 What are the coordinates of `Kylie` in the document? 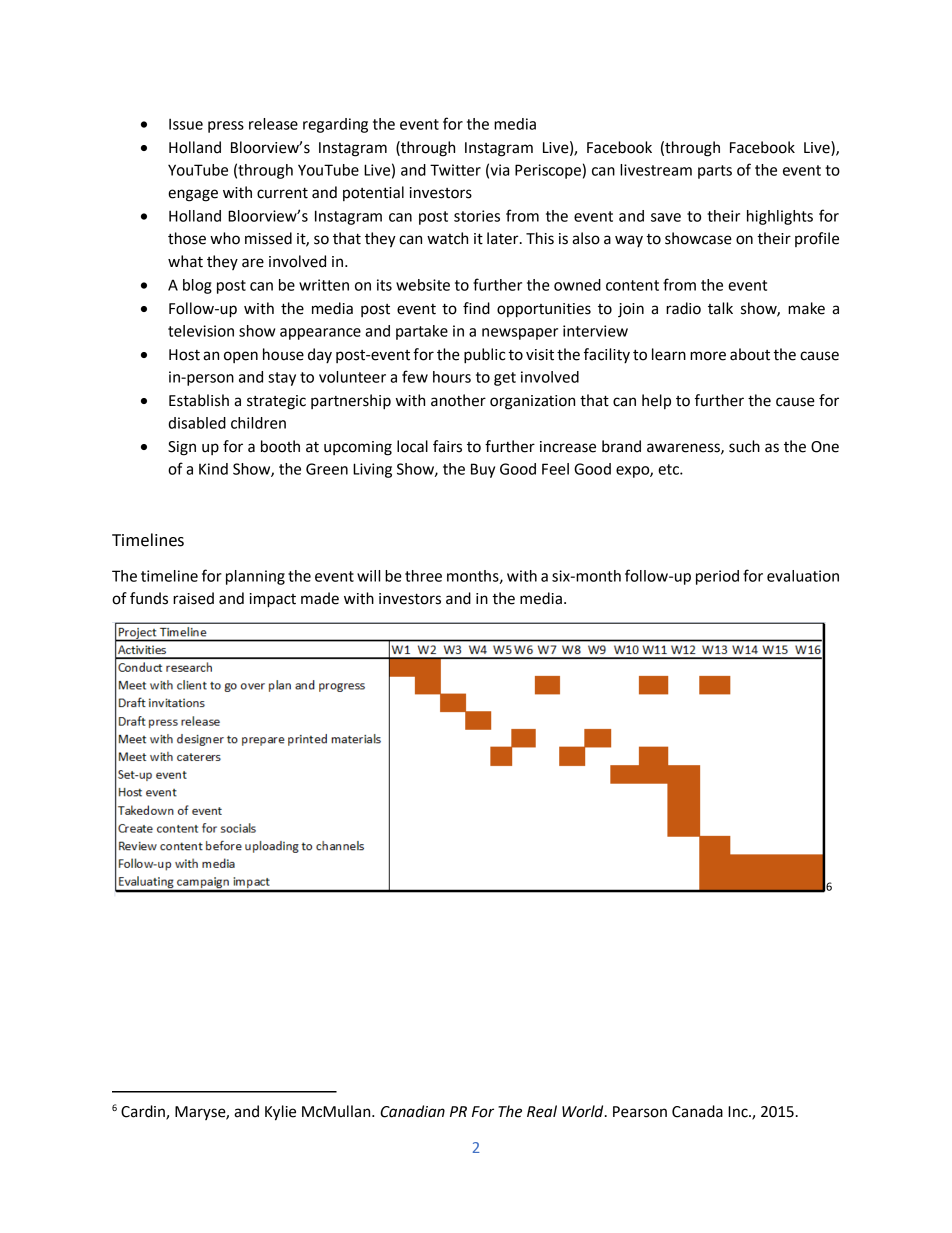 It's located at (280, 1113).
